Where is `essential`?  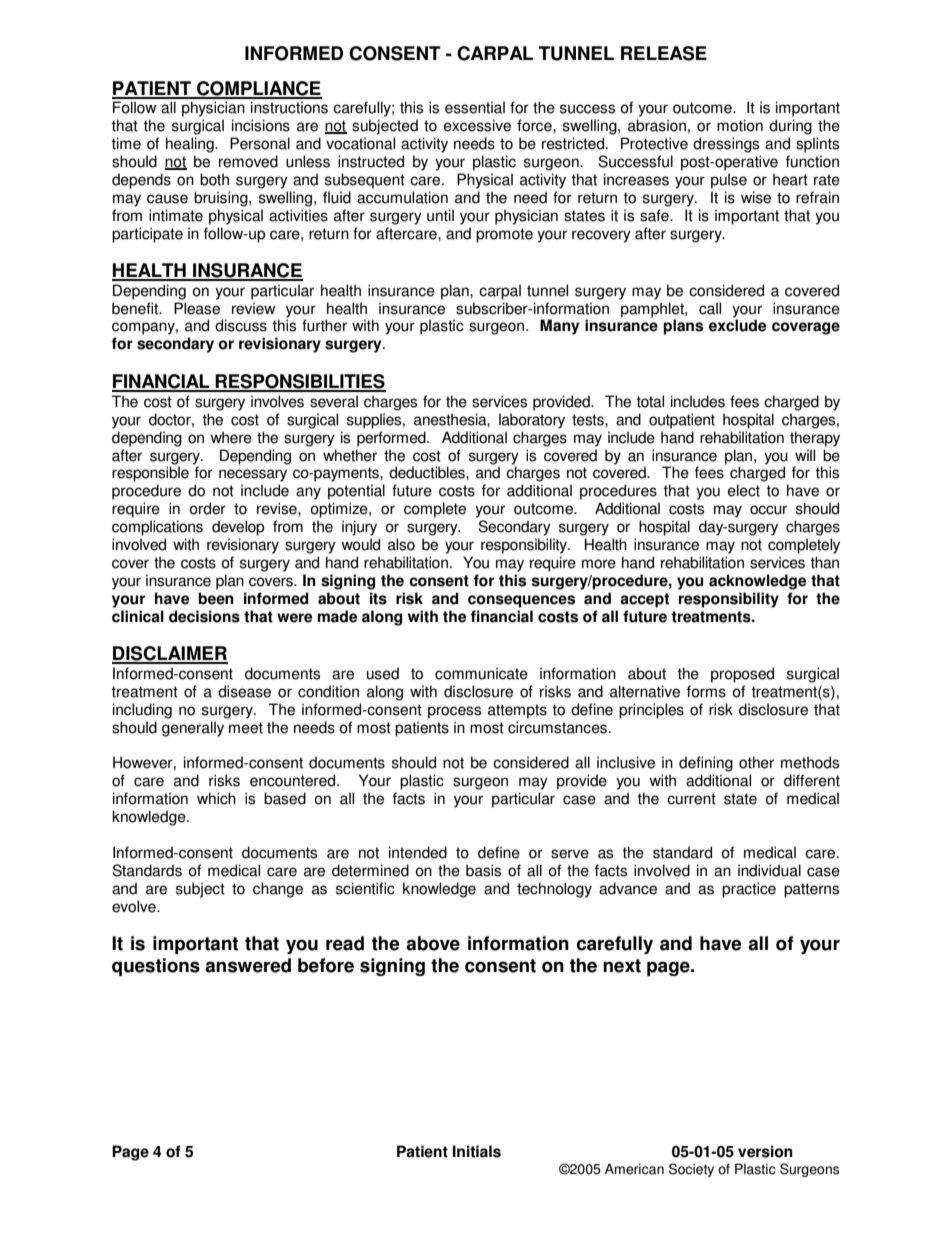
essential is located at coordinates (475, 107).
